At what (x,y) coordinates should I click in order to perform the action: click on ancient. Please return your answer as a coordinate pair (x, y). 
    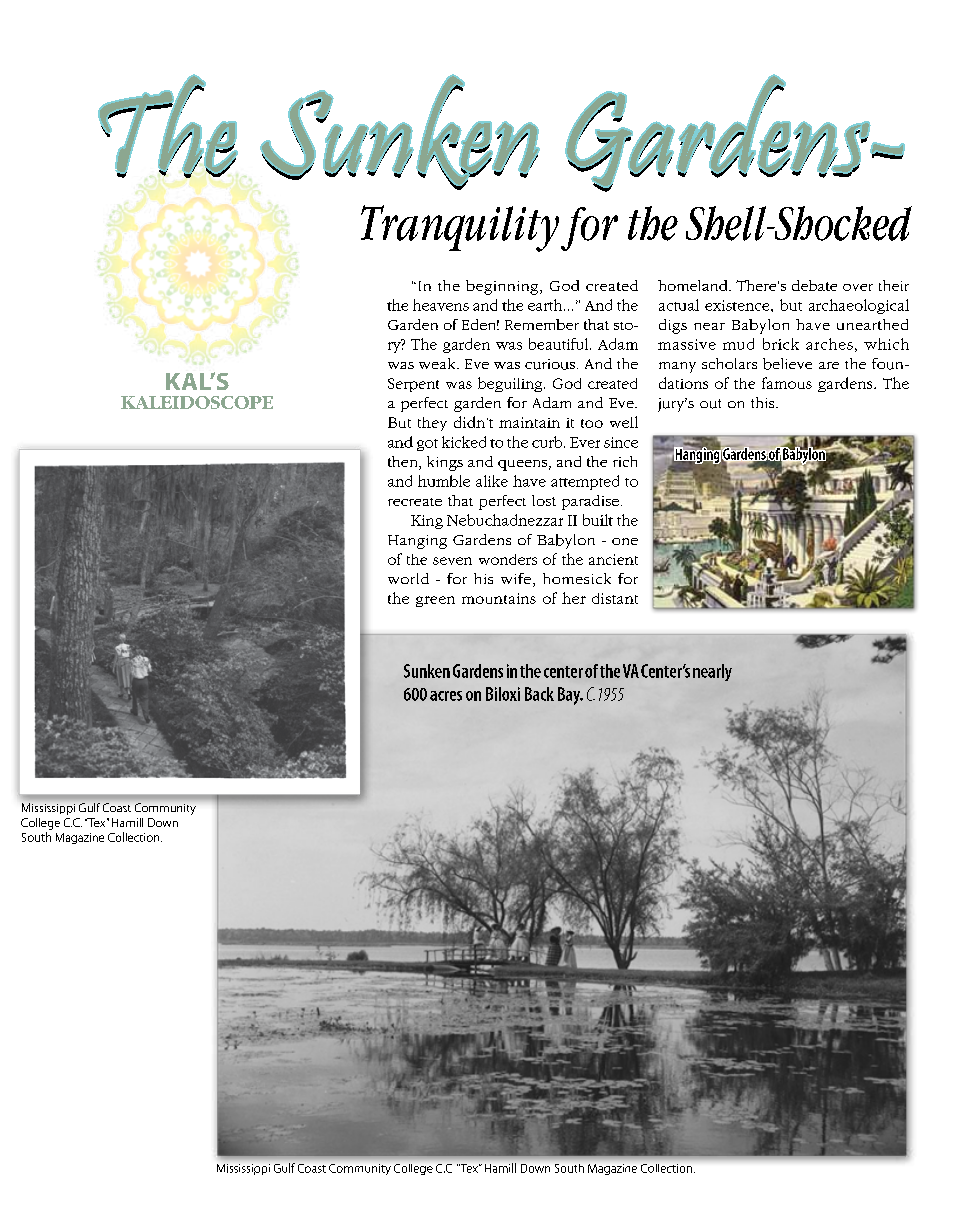
    Looking at the image, I should click on (613, 559).
